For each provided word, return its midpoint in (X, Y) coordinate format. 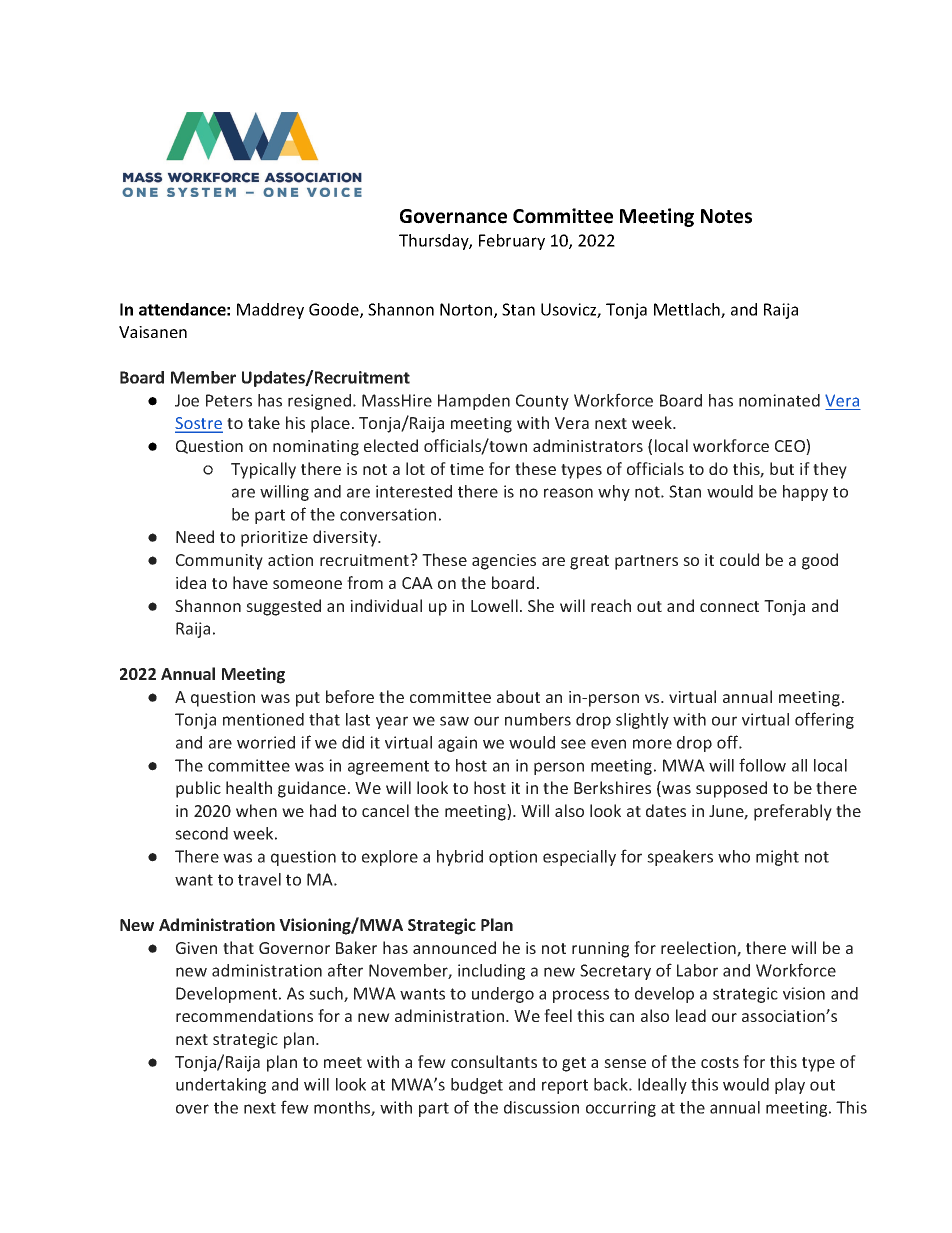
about (518, 696)
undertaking (221, 1086)
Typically (263, 470)
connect (729, 606)
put (308, 699)
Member (203, 377)
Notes (726, 216)
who (734, 856)
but (782, 468)
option (513, 858)
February (512, 242)
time (467, 469)
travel (259, 879)
